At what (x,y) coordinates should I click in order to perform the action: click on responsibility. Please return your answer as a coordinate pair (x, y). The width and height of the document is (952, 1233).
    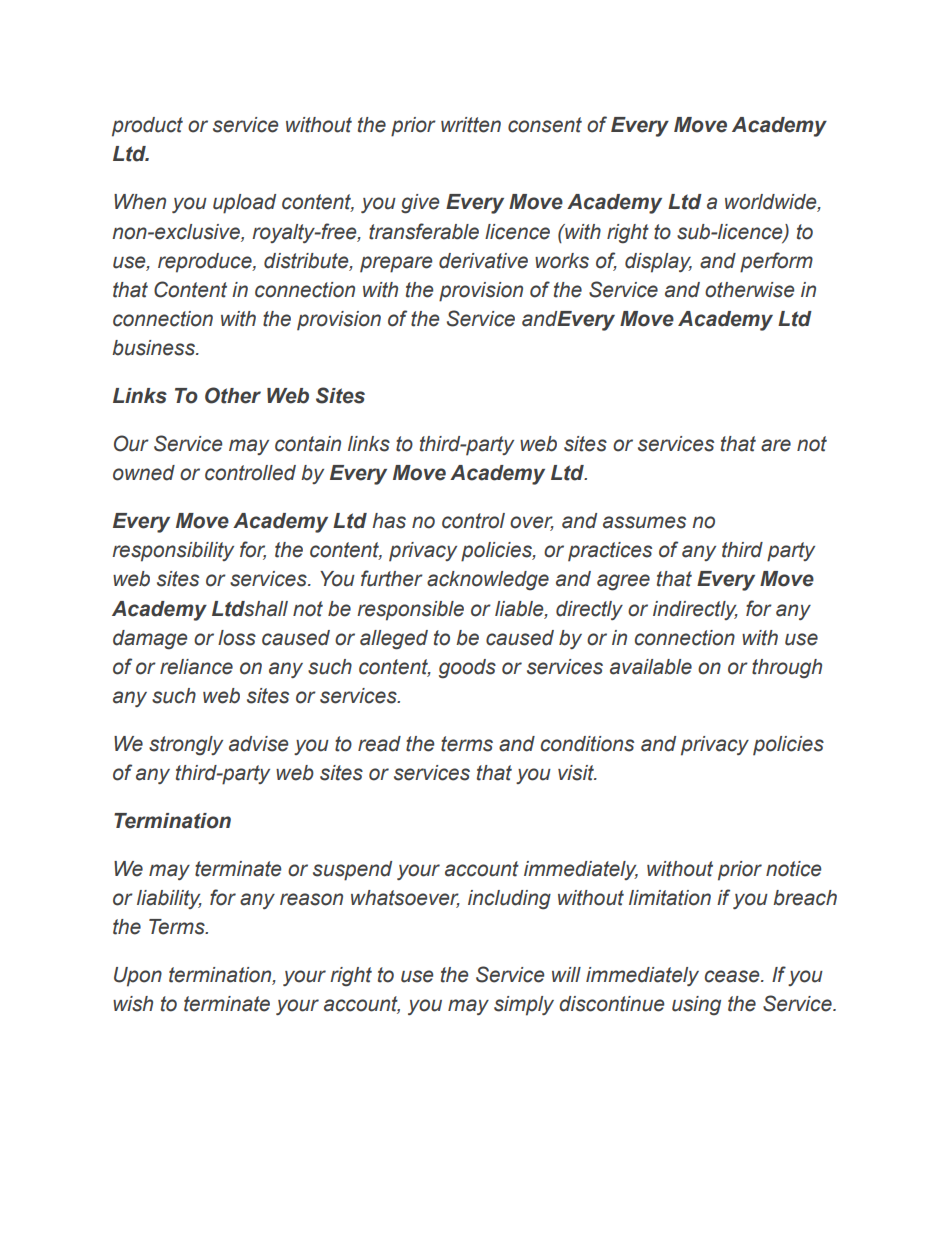
    Looking at the image, I should click on (173, 552).
